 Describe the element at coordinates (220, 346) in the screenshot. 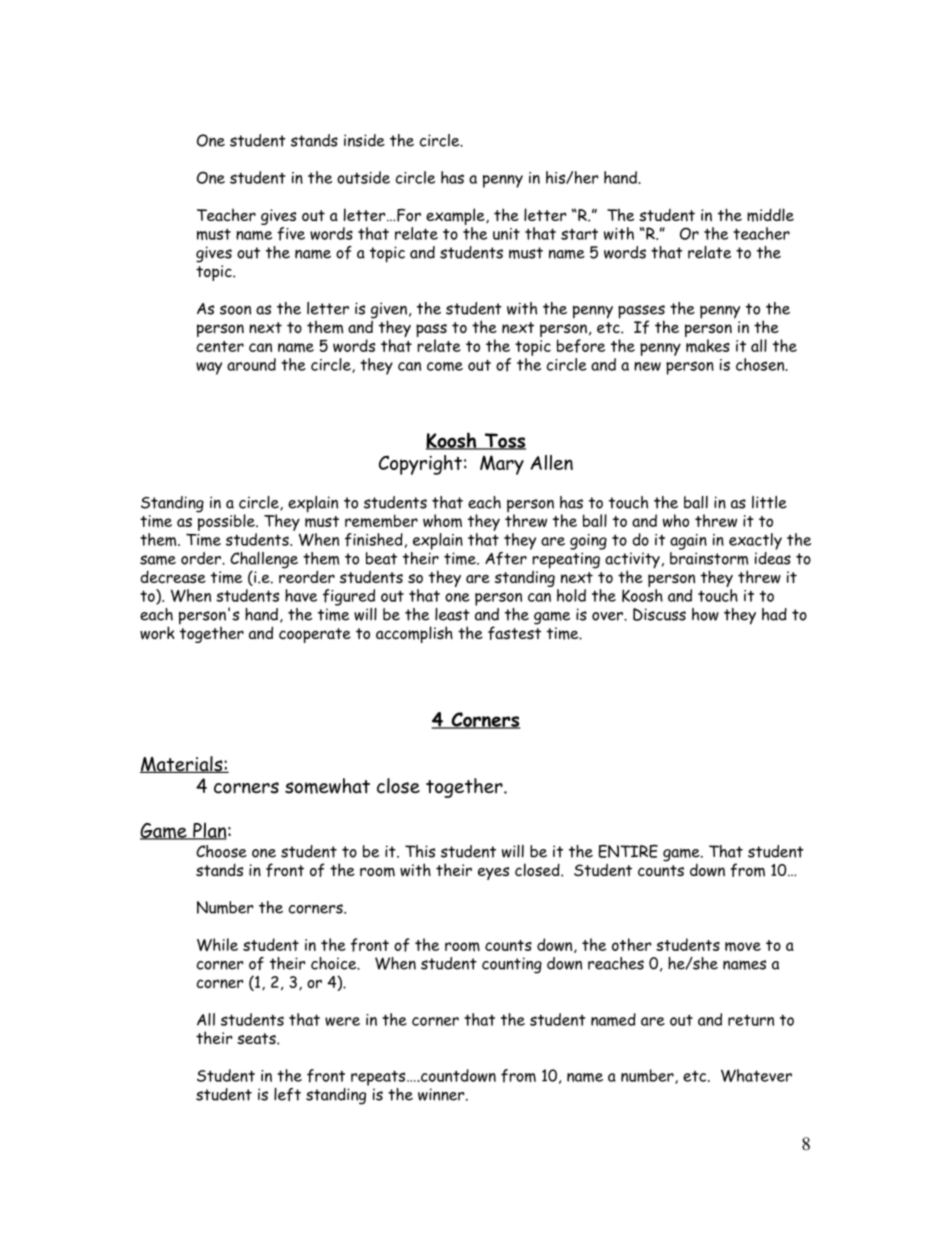

I see `center` at that location.
